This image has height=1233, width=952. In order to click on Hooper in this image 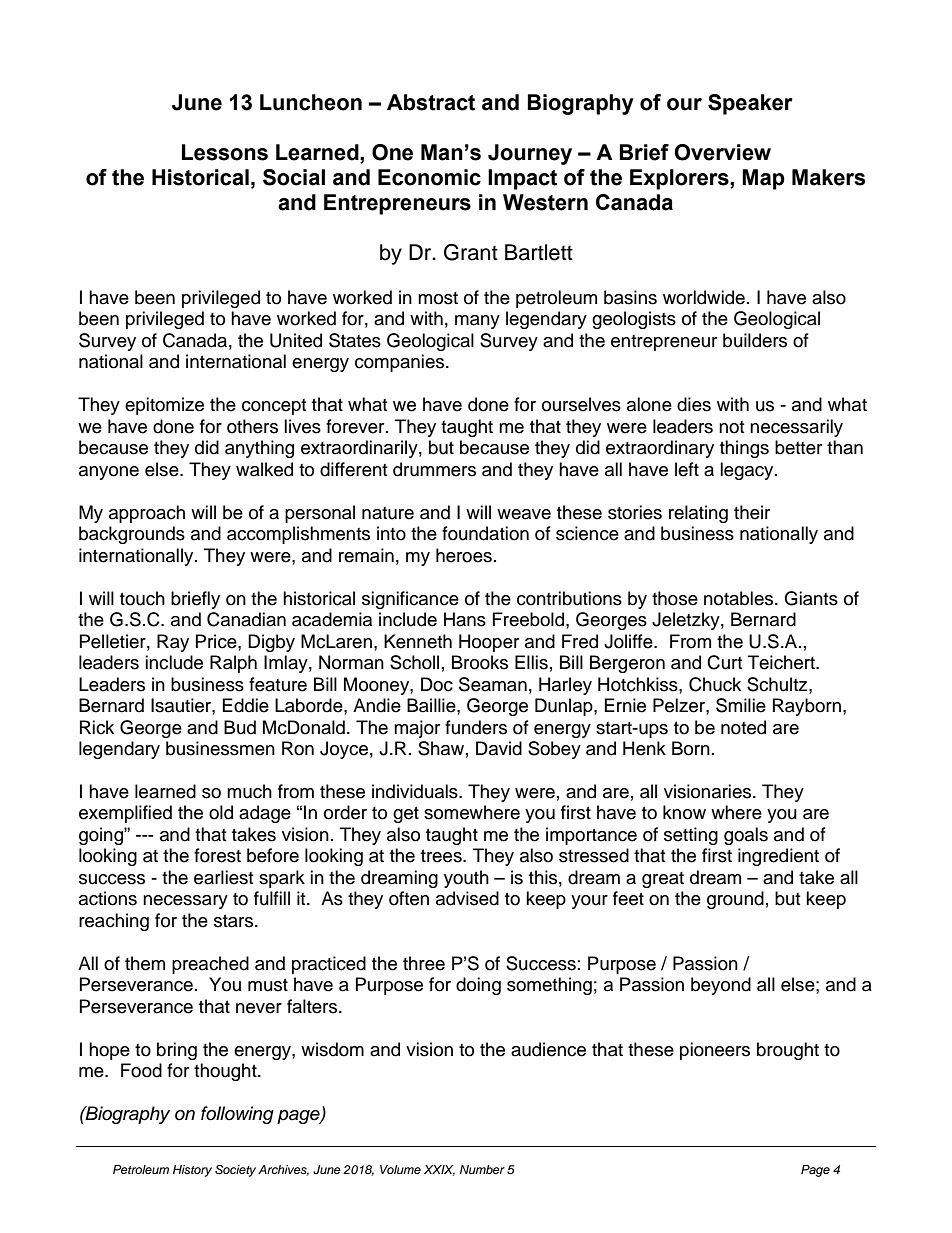, I will do `click(489, 643)`.
